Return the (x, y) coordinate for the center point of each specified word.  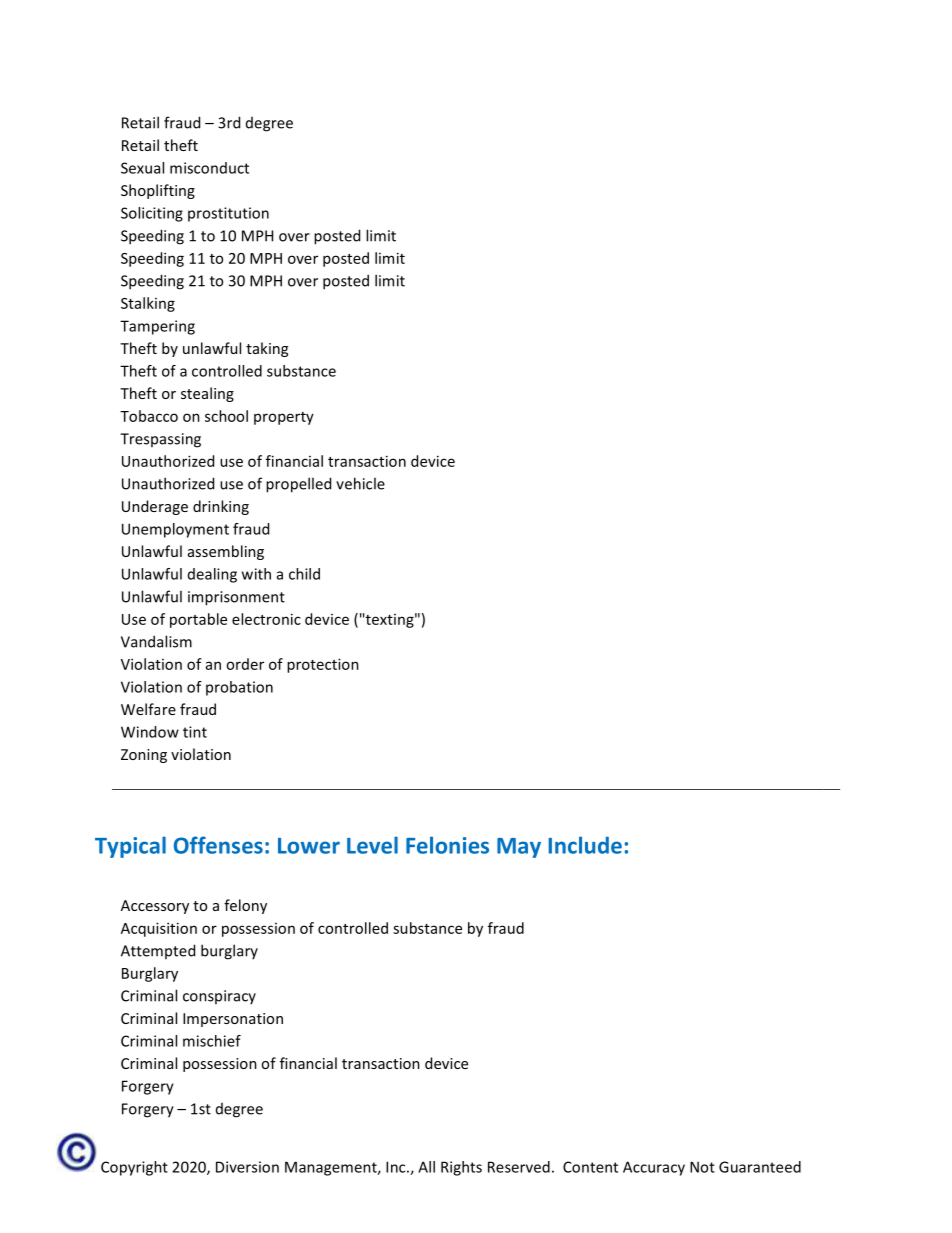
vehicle (360, 483)
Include (585, 845)
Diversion (247, 1167)
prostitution (228, 214)
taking (267, 349)
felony (245, 906)
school (226, 416)
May (519, 848)
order (245, 664)
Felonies (447, 845)
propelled (298, 485)
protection (323, 665)
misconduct (209, 168)
